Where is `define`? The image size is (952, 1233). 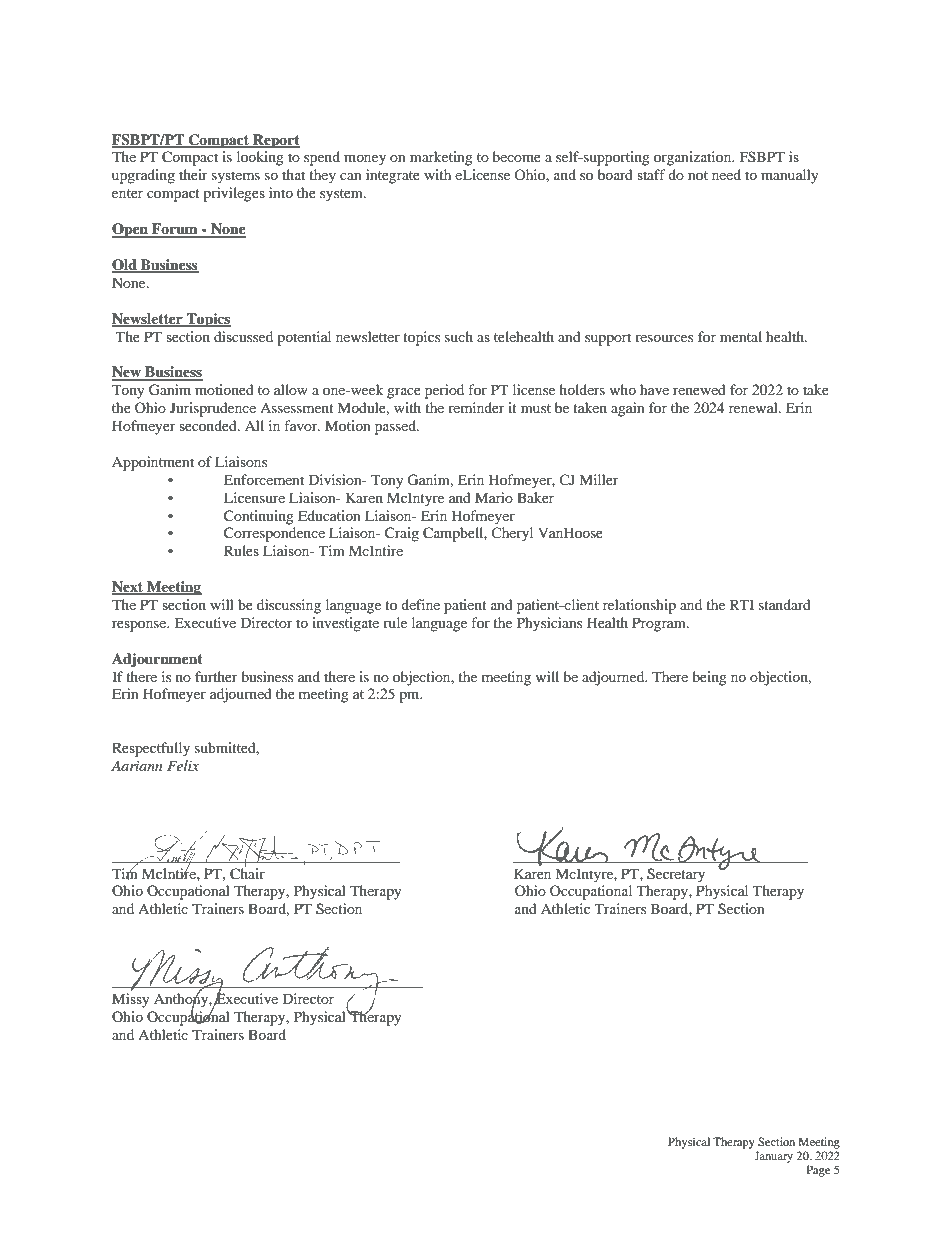 define is located at coordinates (420, 604).
